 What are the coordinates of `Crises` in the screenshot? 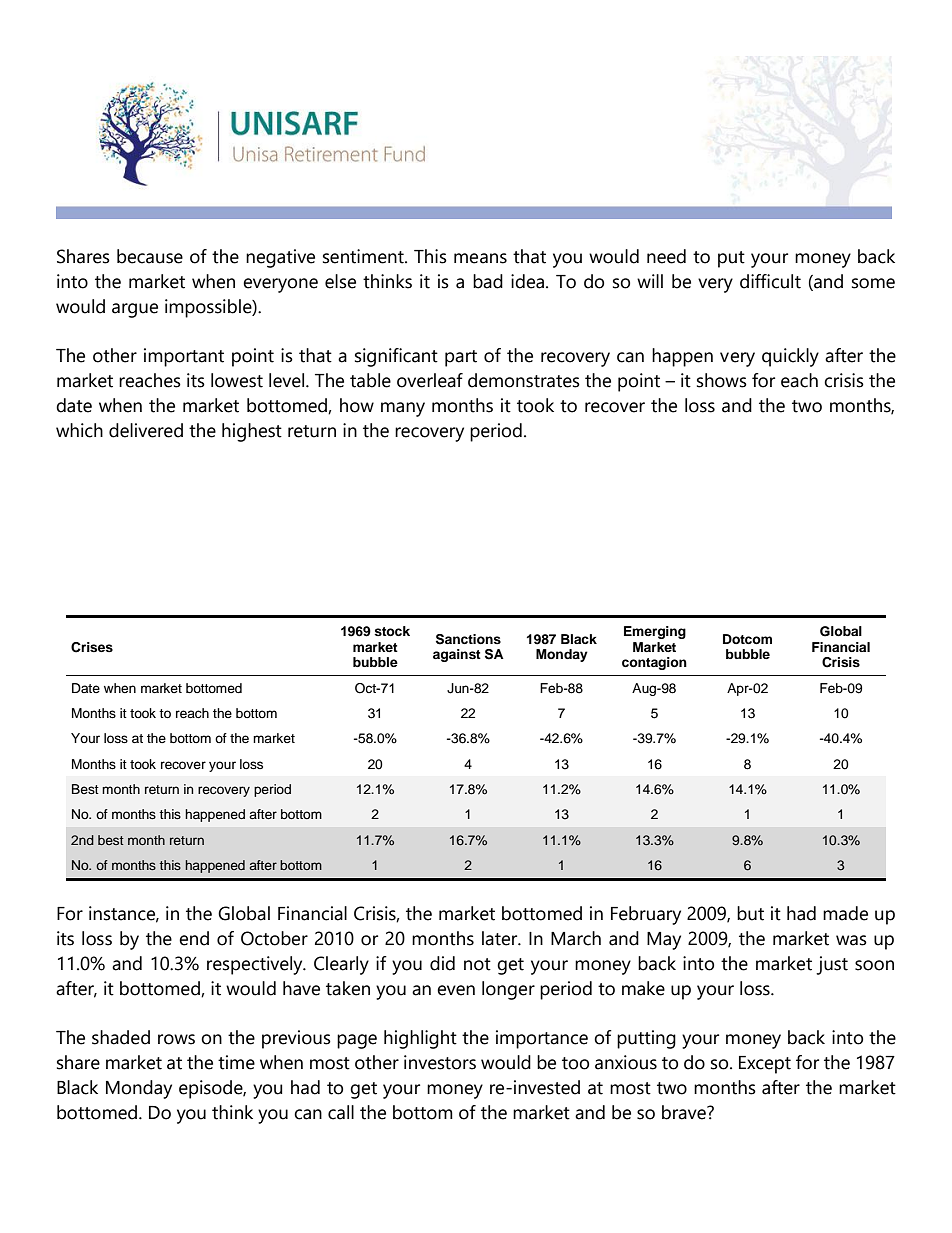 It's located at (92, 647).
